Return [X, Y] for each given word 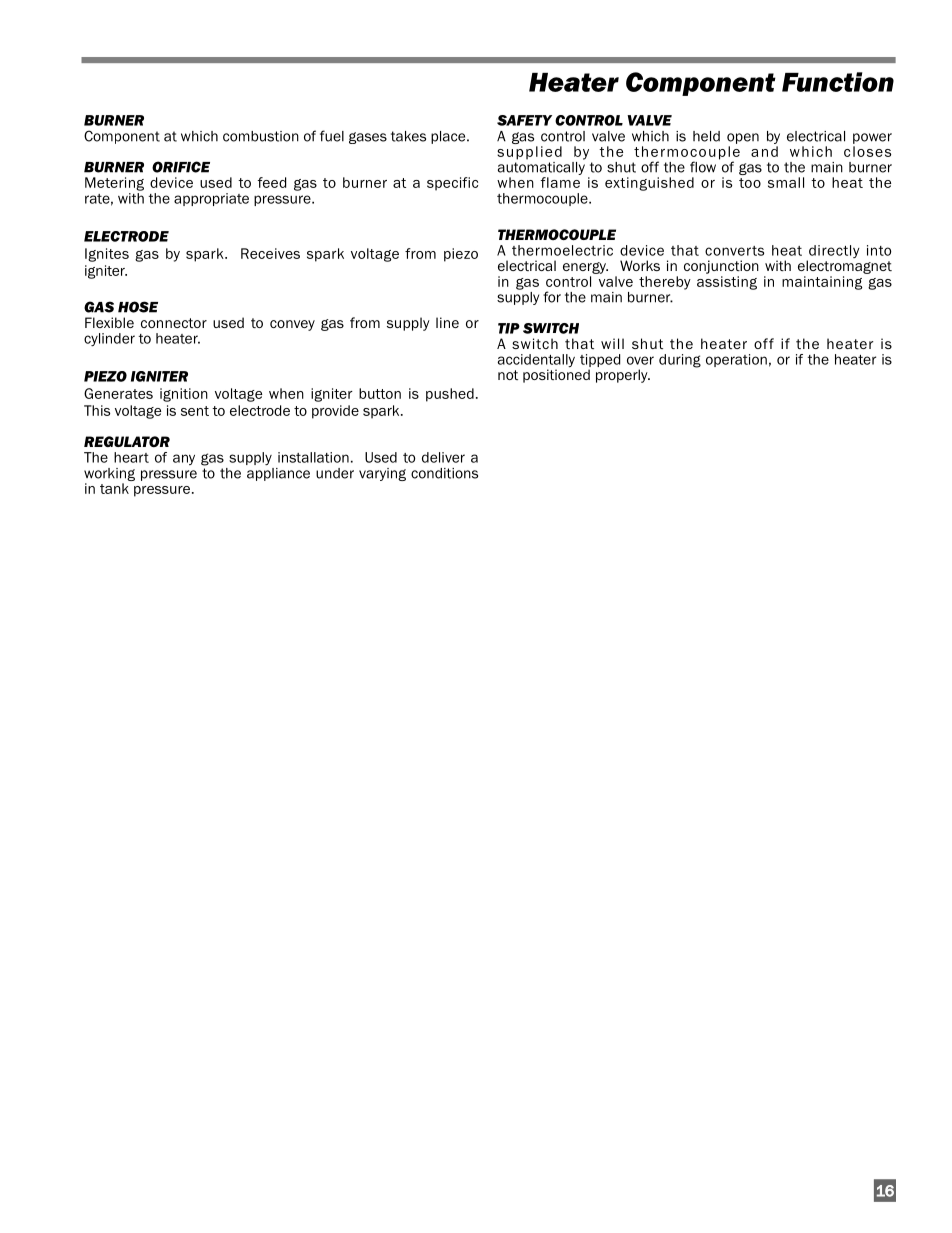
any [184, 459]
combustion [261, 136]
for [552, 297]
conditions [444, 473]
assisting [727, 283]
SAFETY [524, 120]
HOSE [138, 307]
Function [838, 82]
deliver [443, 457]
